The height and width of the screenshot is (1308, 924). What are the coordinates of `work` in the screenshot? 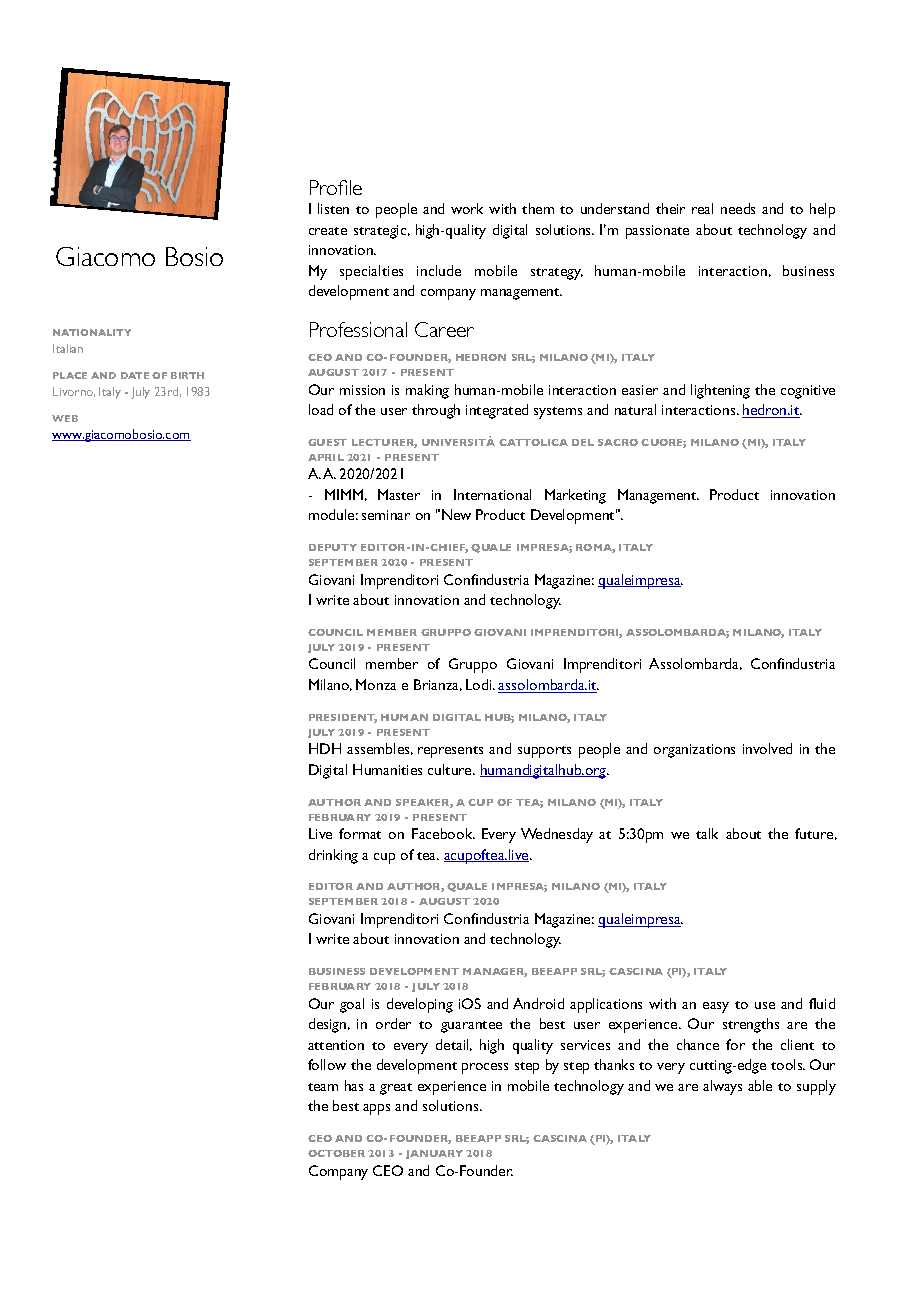 It's located at (467, 208).
